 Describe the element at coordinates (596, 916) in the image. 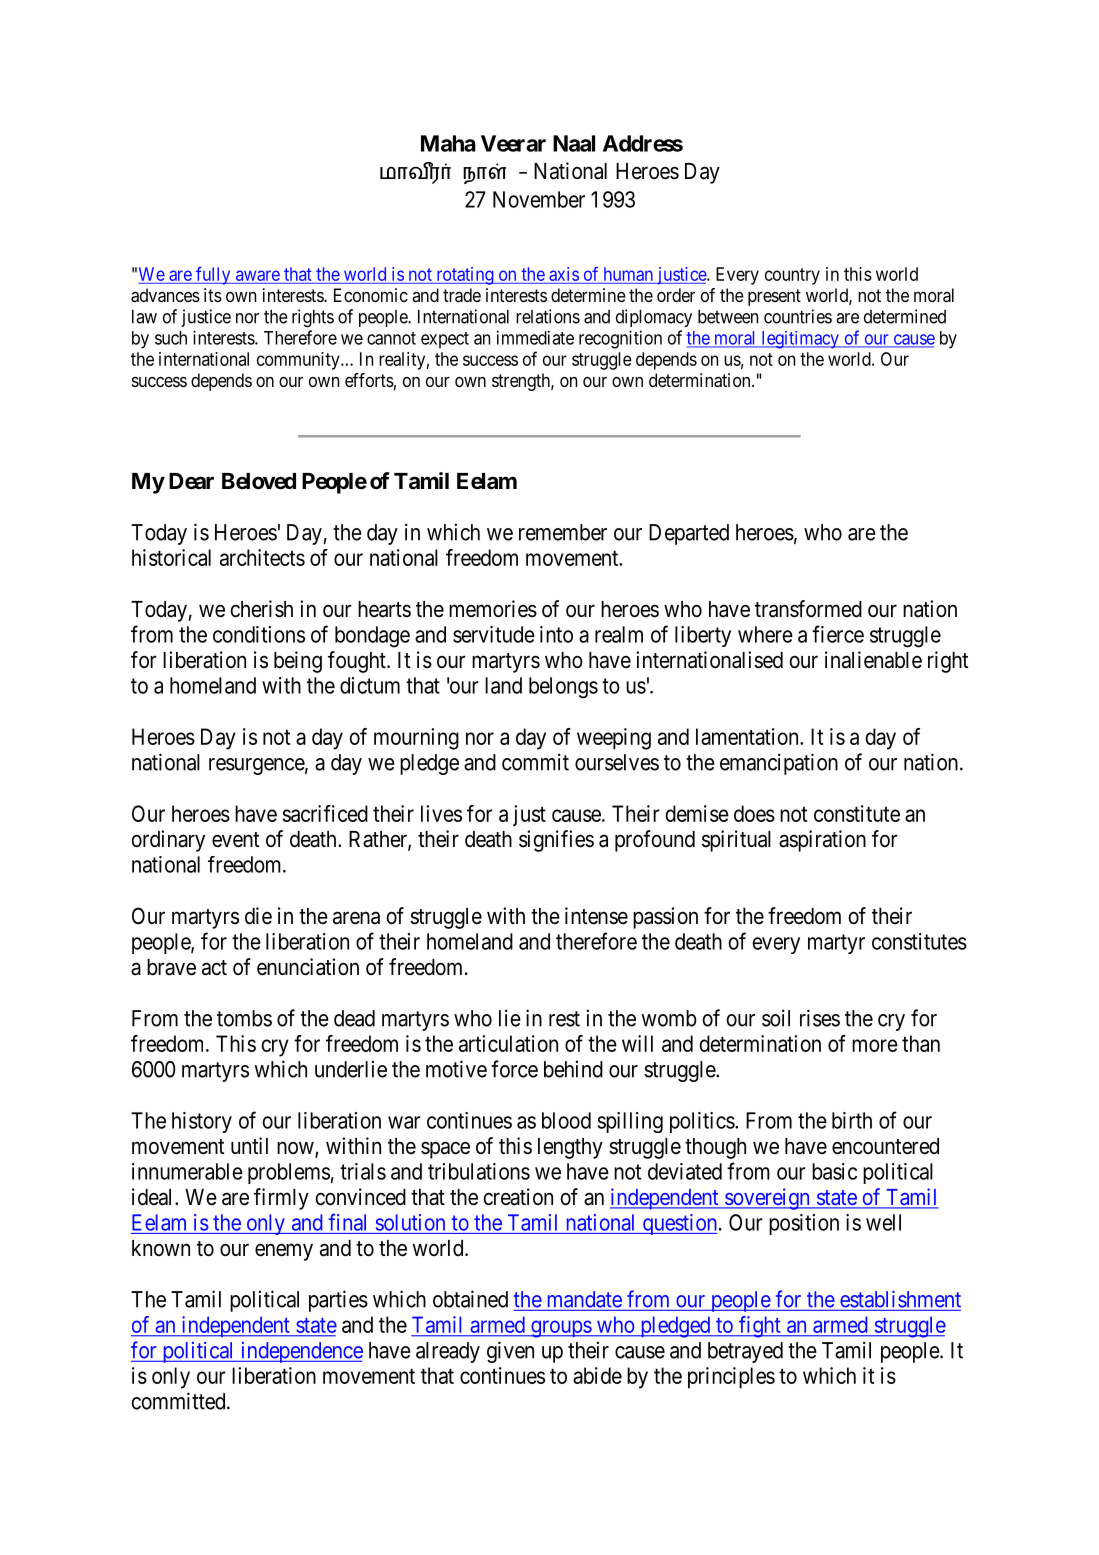

I see `intense` at that location.
